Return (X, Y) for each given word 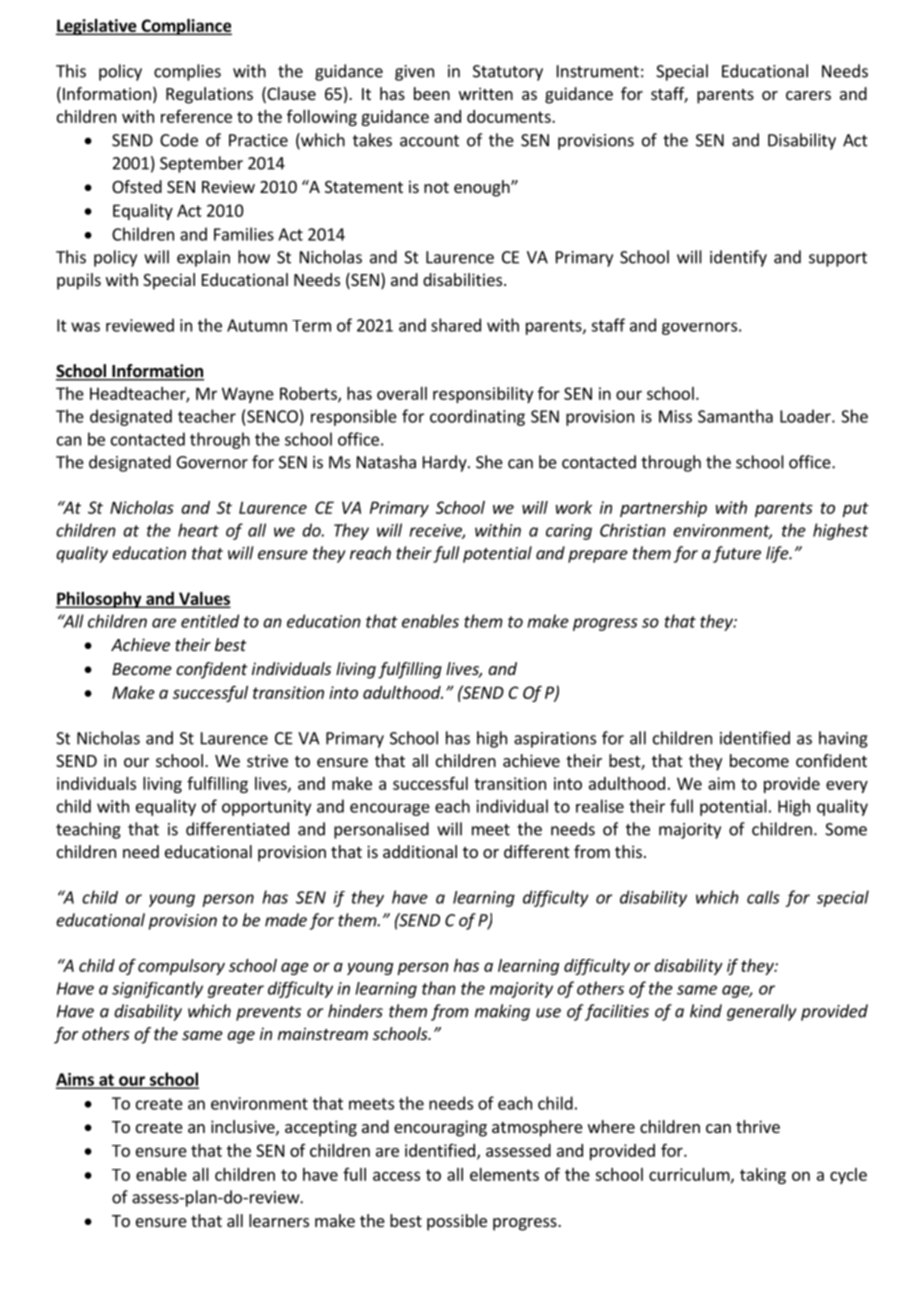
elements (504, 1174)
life (778, 554)
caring (569, 532)
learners (279, 1220)
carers (808, 95)
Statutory (508, 73)
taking (763, 1176)
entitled (210, 621)
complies (187, 72)
